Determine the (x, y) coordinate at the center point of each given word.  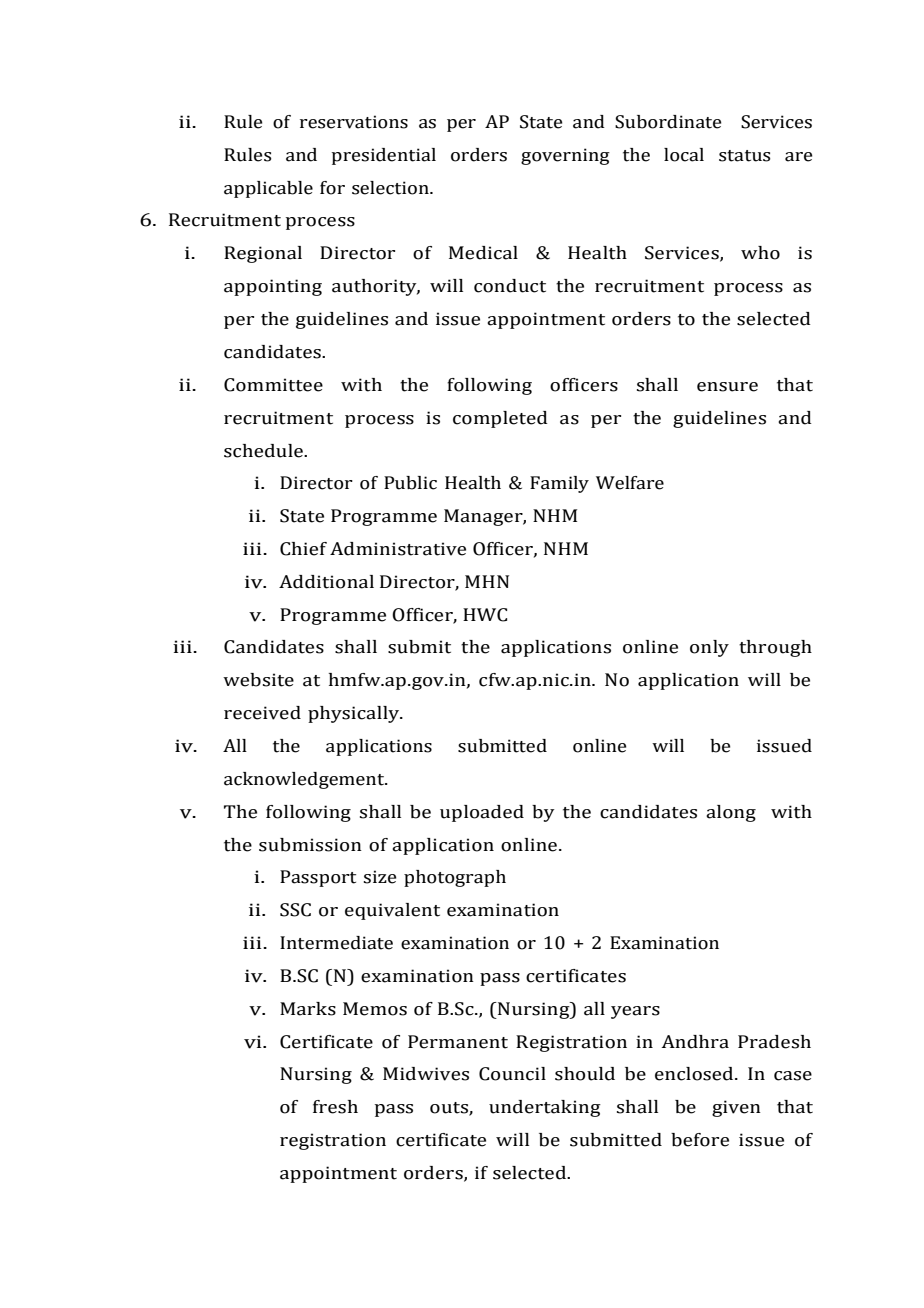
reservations (354, 122)
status (744, 156)
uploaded (482, 813)
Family (559, 484)
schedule (264, 451)
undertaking (545, 1108)
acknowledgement (305, 780)
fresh (335, 1107)
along (731, 813)
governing (565, 156)
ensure (727, 387)
